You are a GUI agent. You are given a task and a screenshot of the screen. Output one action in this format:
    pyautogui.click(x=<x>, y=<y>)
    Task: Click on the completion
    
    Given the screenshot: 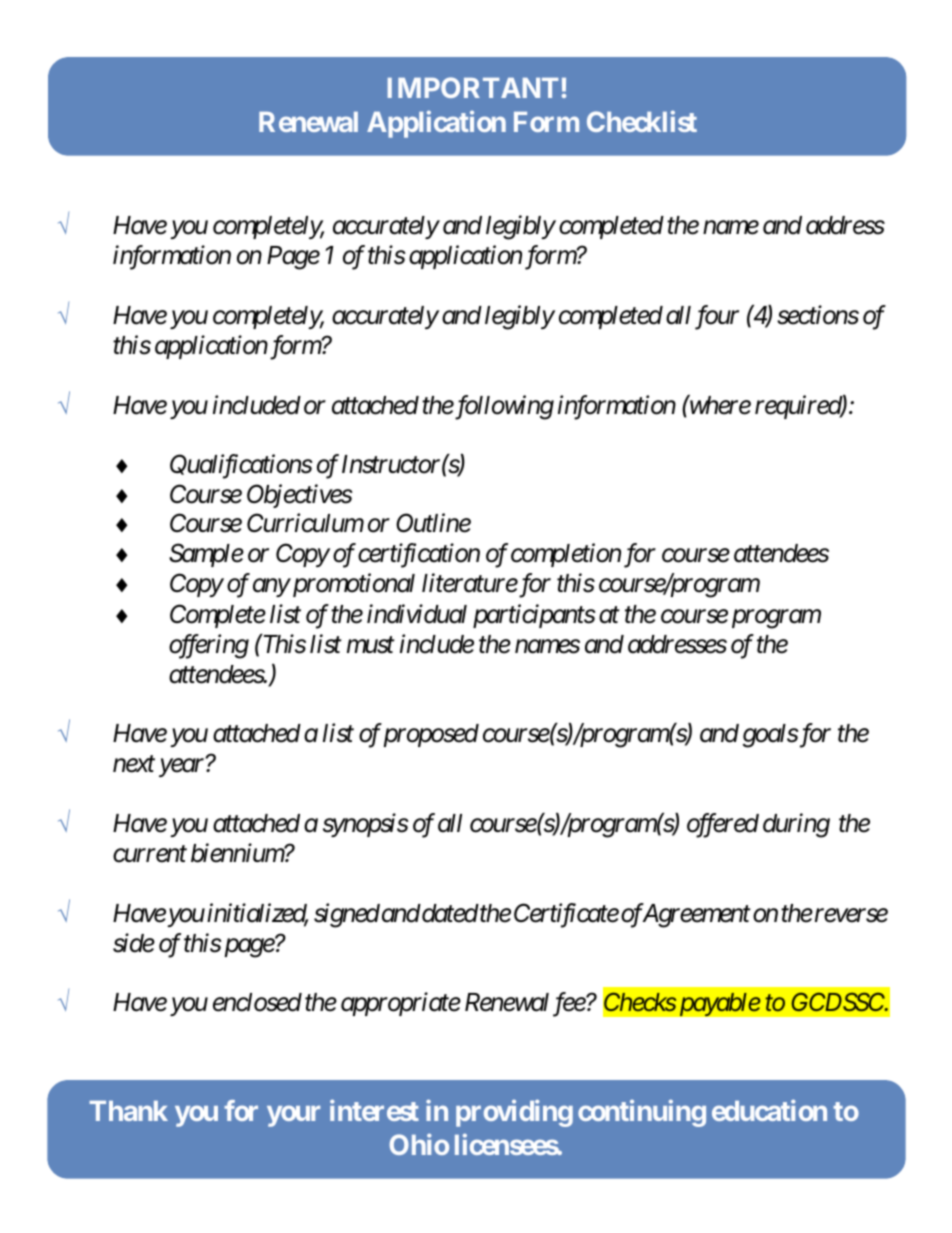 What is the action you would take?
    pyautogui.click(x=566, y=555)
